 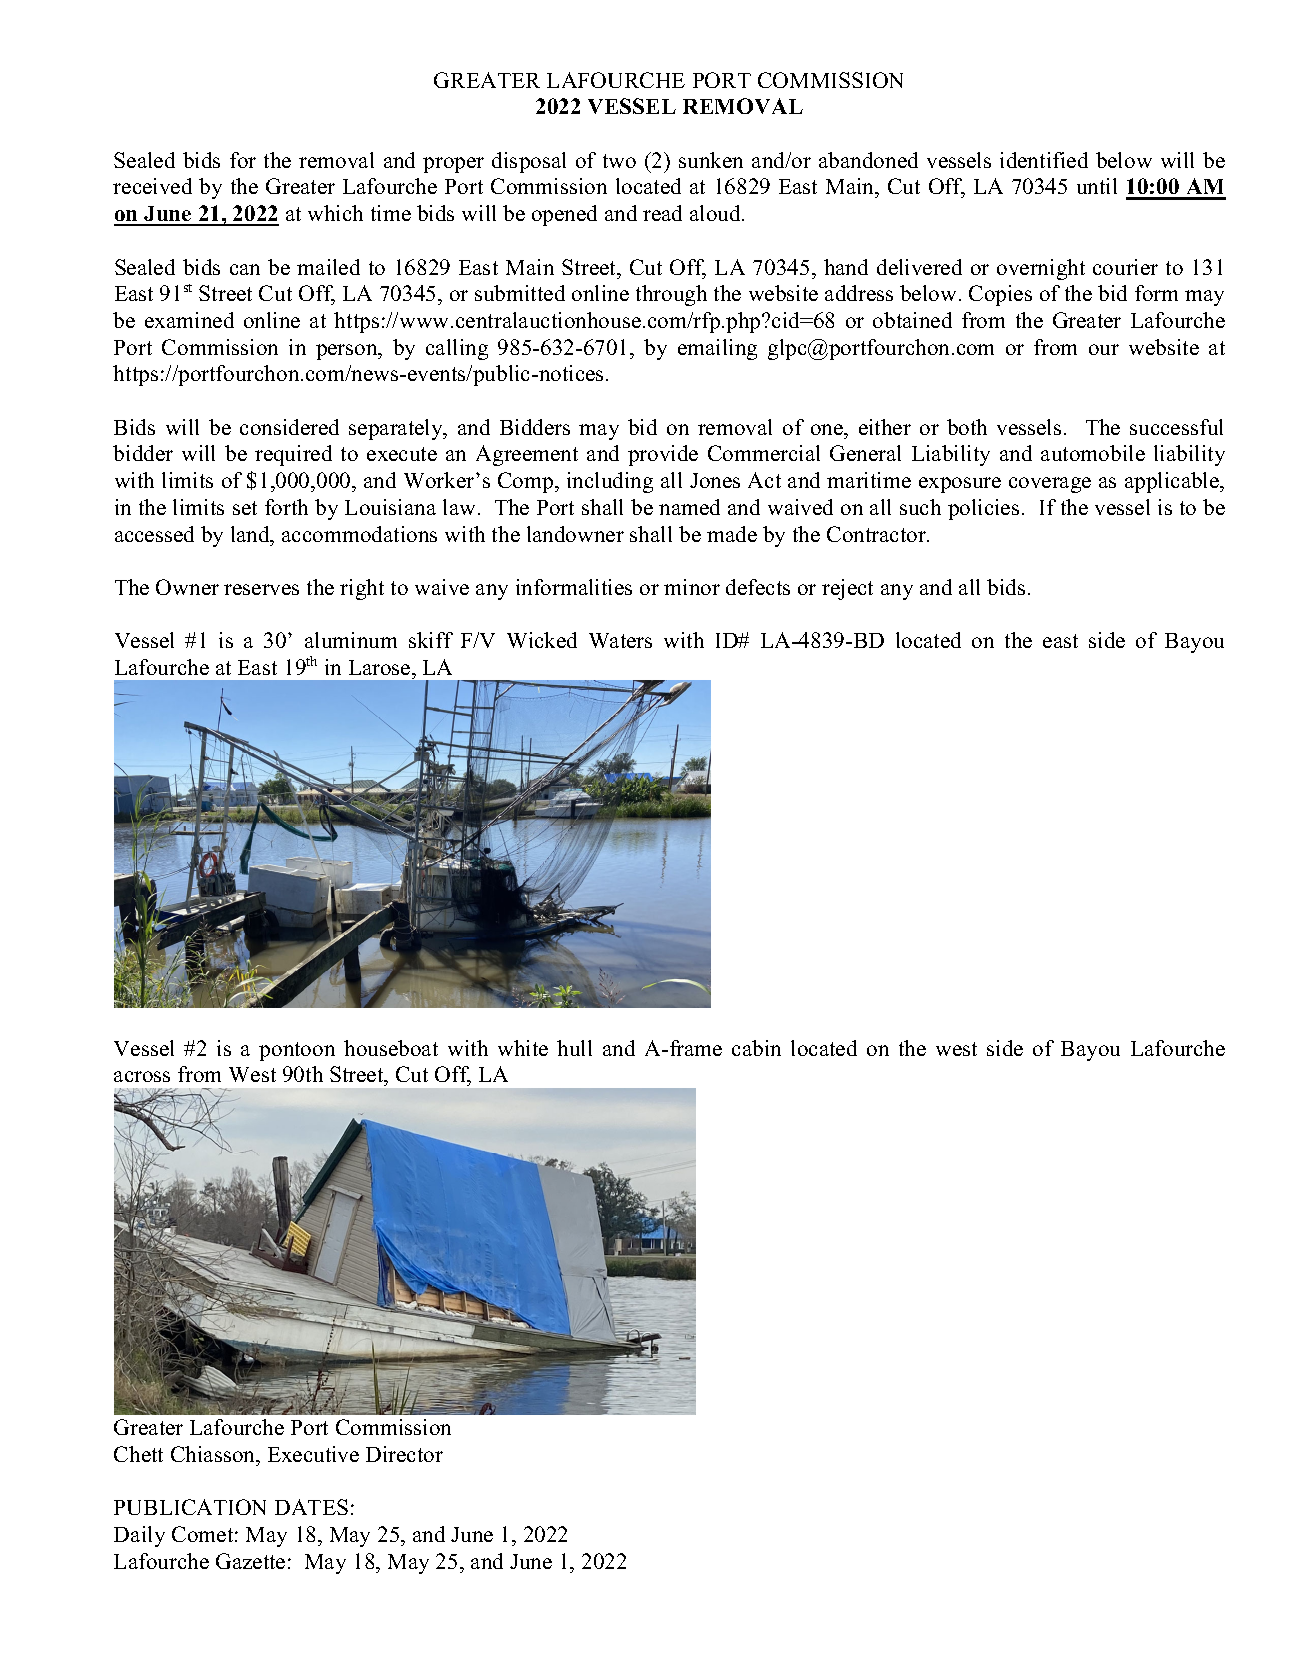 What do you see at coordinates (311, 1507) in the document?
I see `DATES` at bounding box center [311, 1507].
